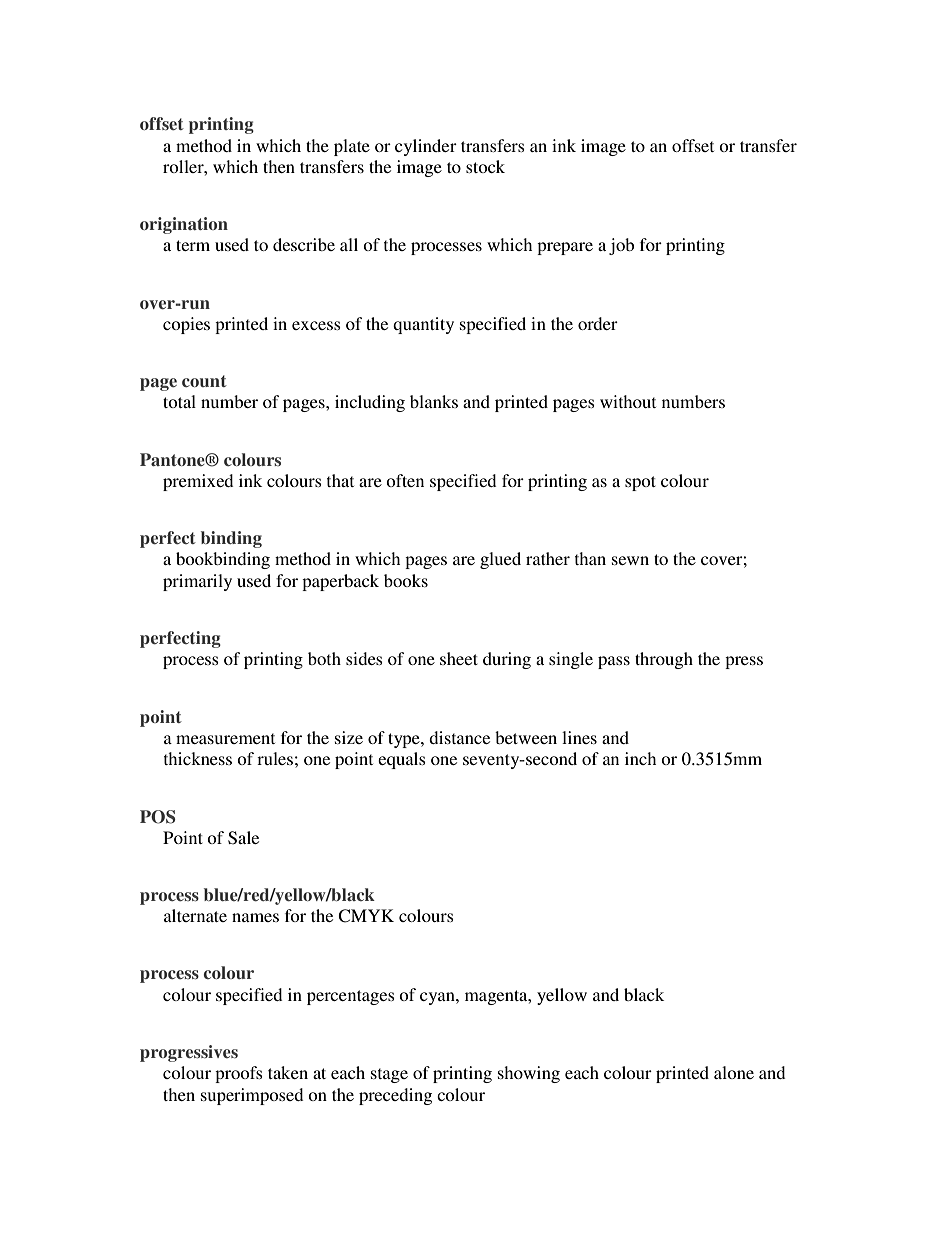 The width and height of the document is (952, 1233). What do you see at coordinates (459, 658) in the document?
I see `sheet` at bounding box center [459, 658].
